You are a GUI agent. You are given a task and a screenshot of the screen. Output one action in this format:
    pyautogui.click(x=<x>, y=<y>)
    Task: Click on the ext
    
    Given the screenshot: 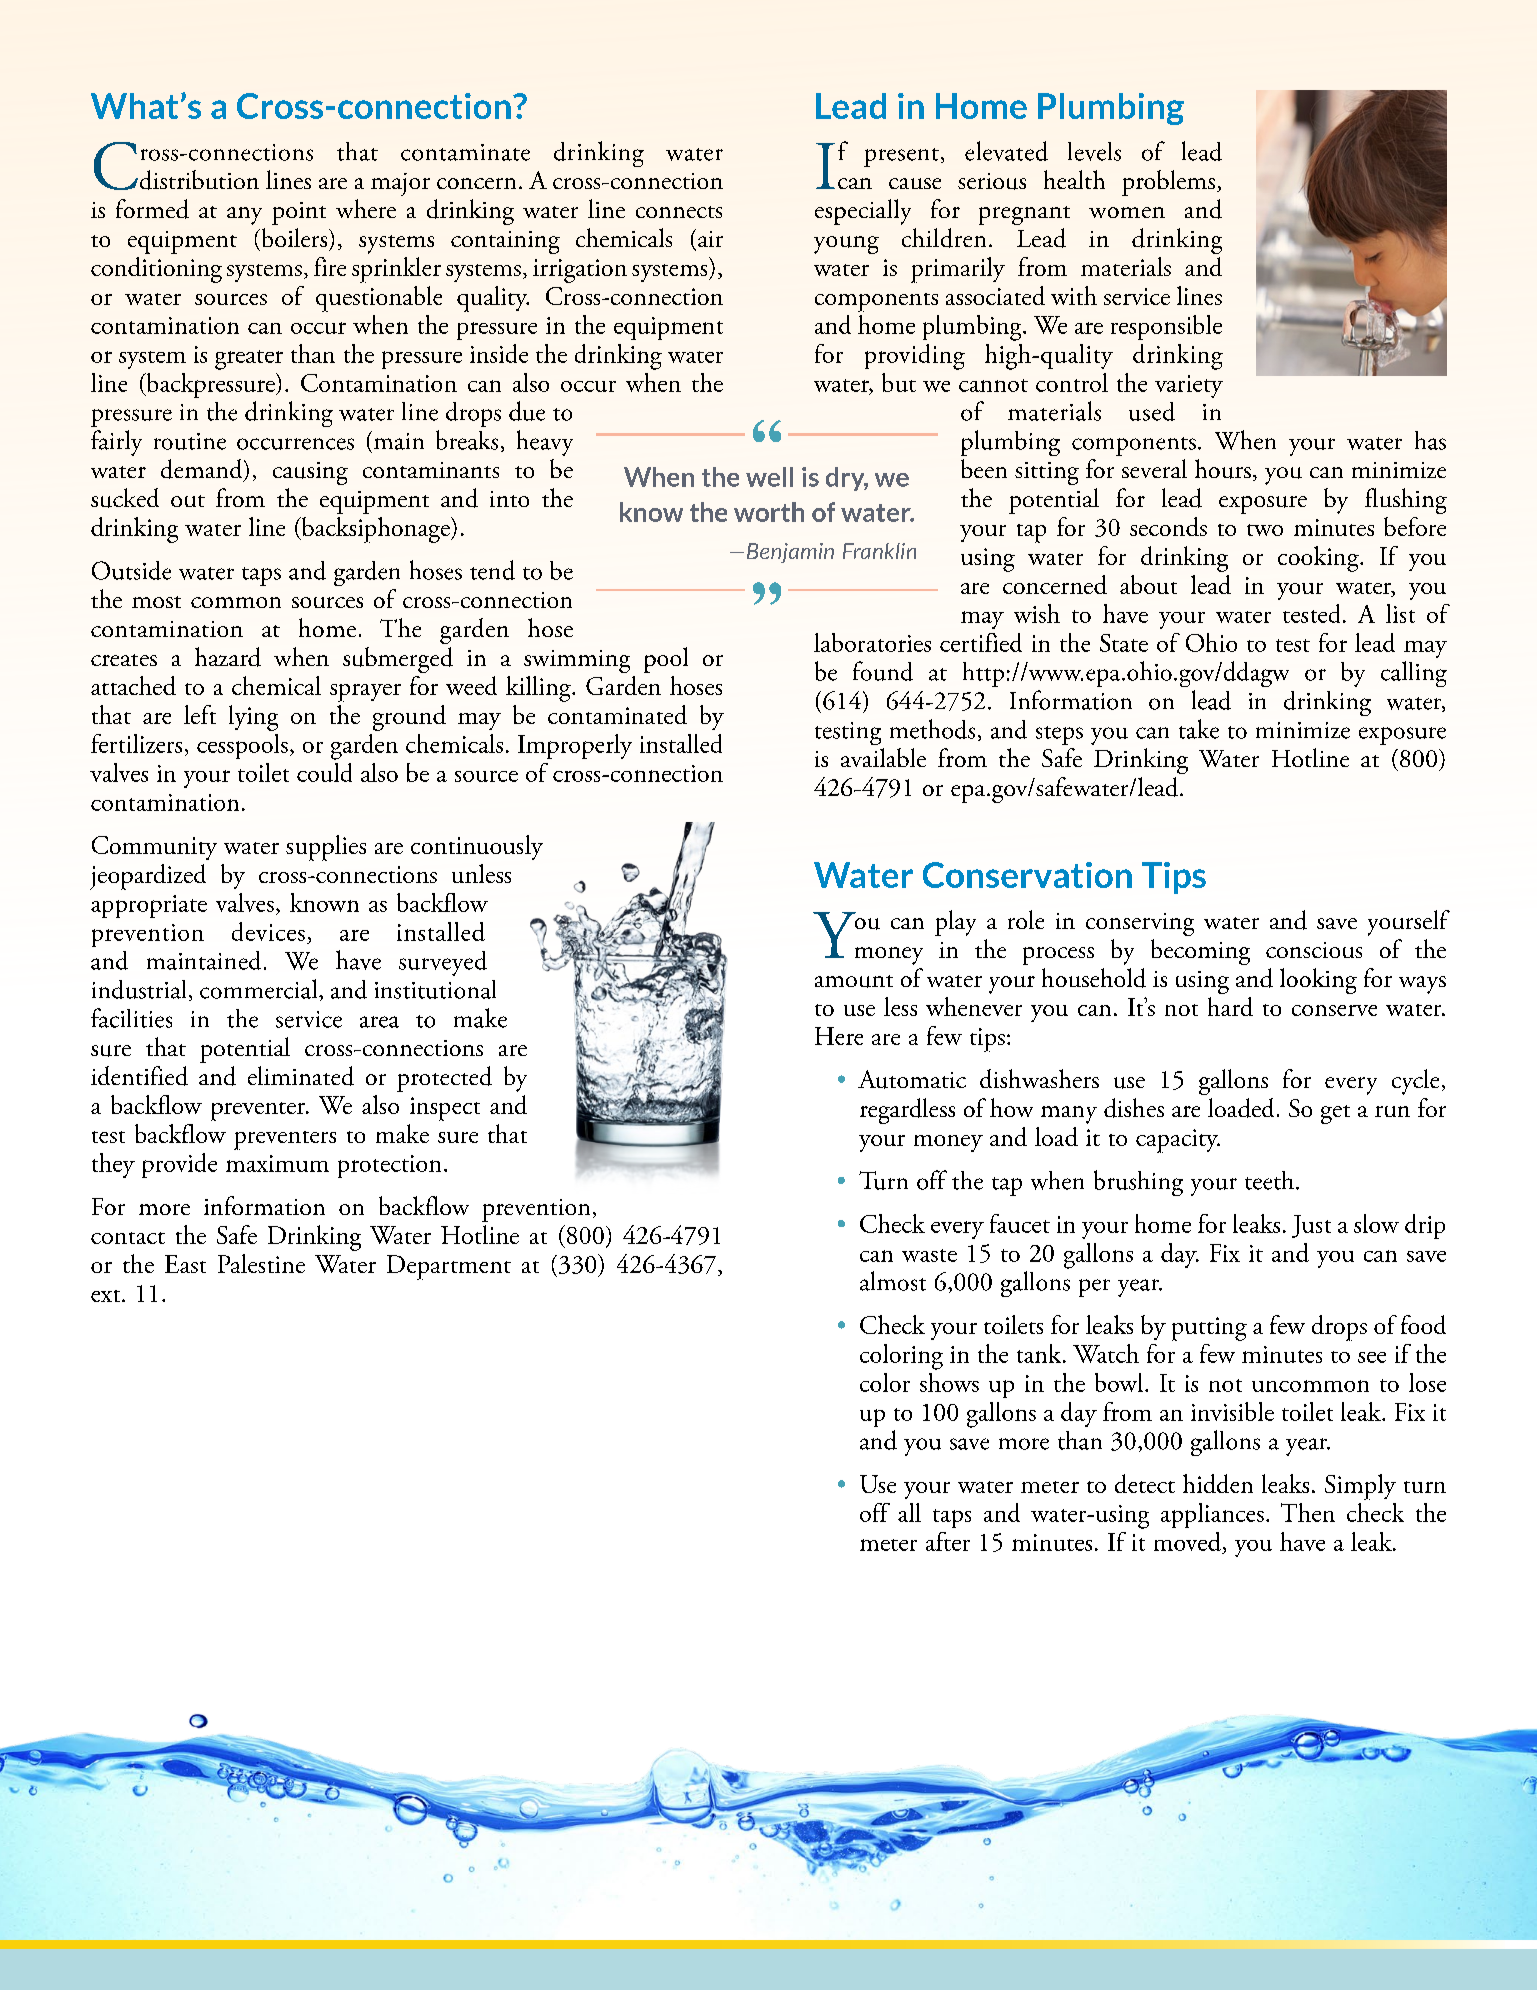 What is the action you would take?
    pyautogui.click(x=107, y=1296)
